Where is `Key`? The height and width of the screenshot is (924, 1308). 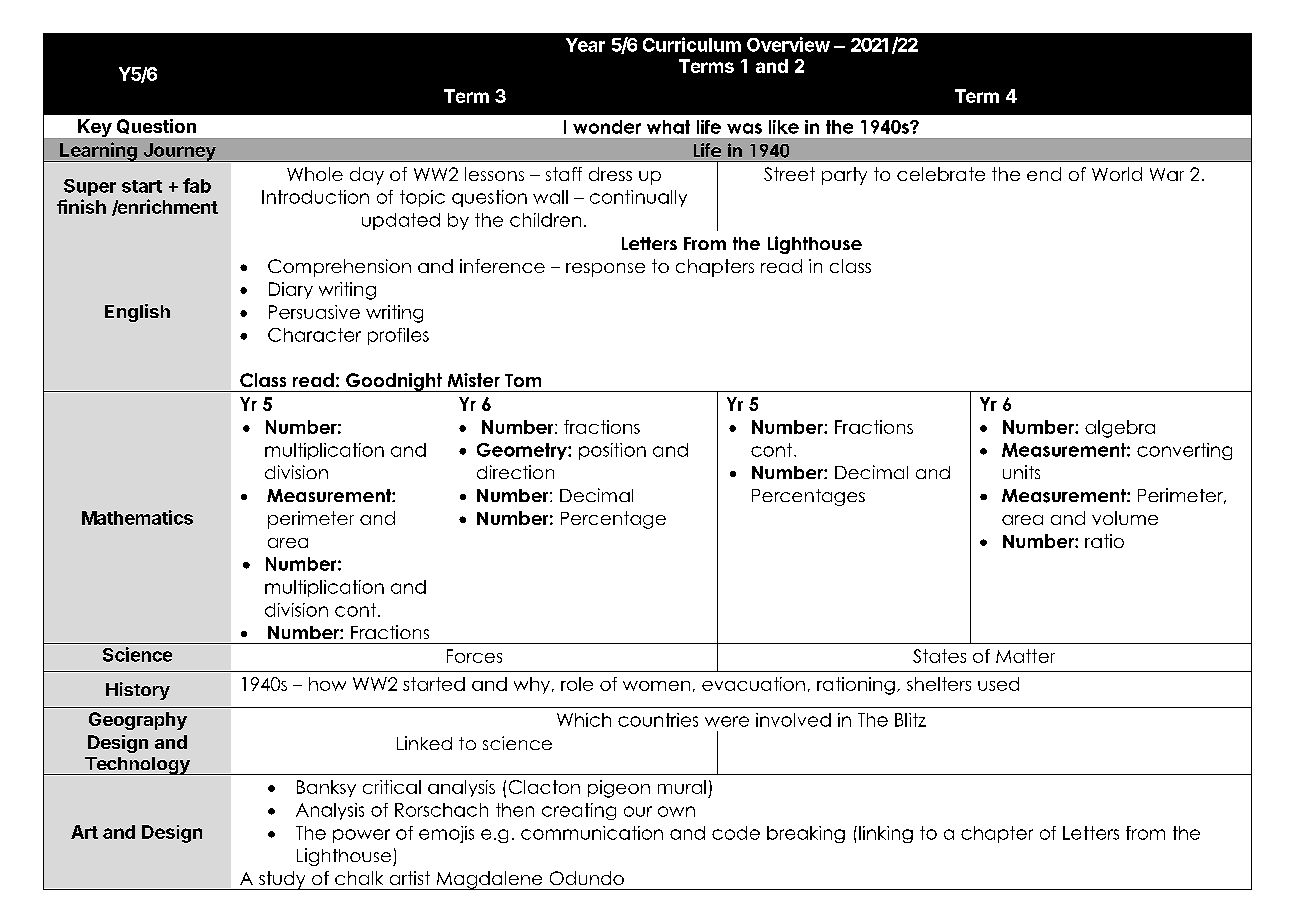 Key is located at coordinates (95, 128).
